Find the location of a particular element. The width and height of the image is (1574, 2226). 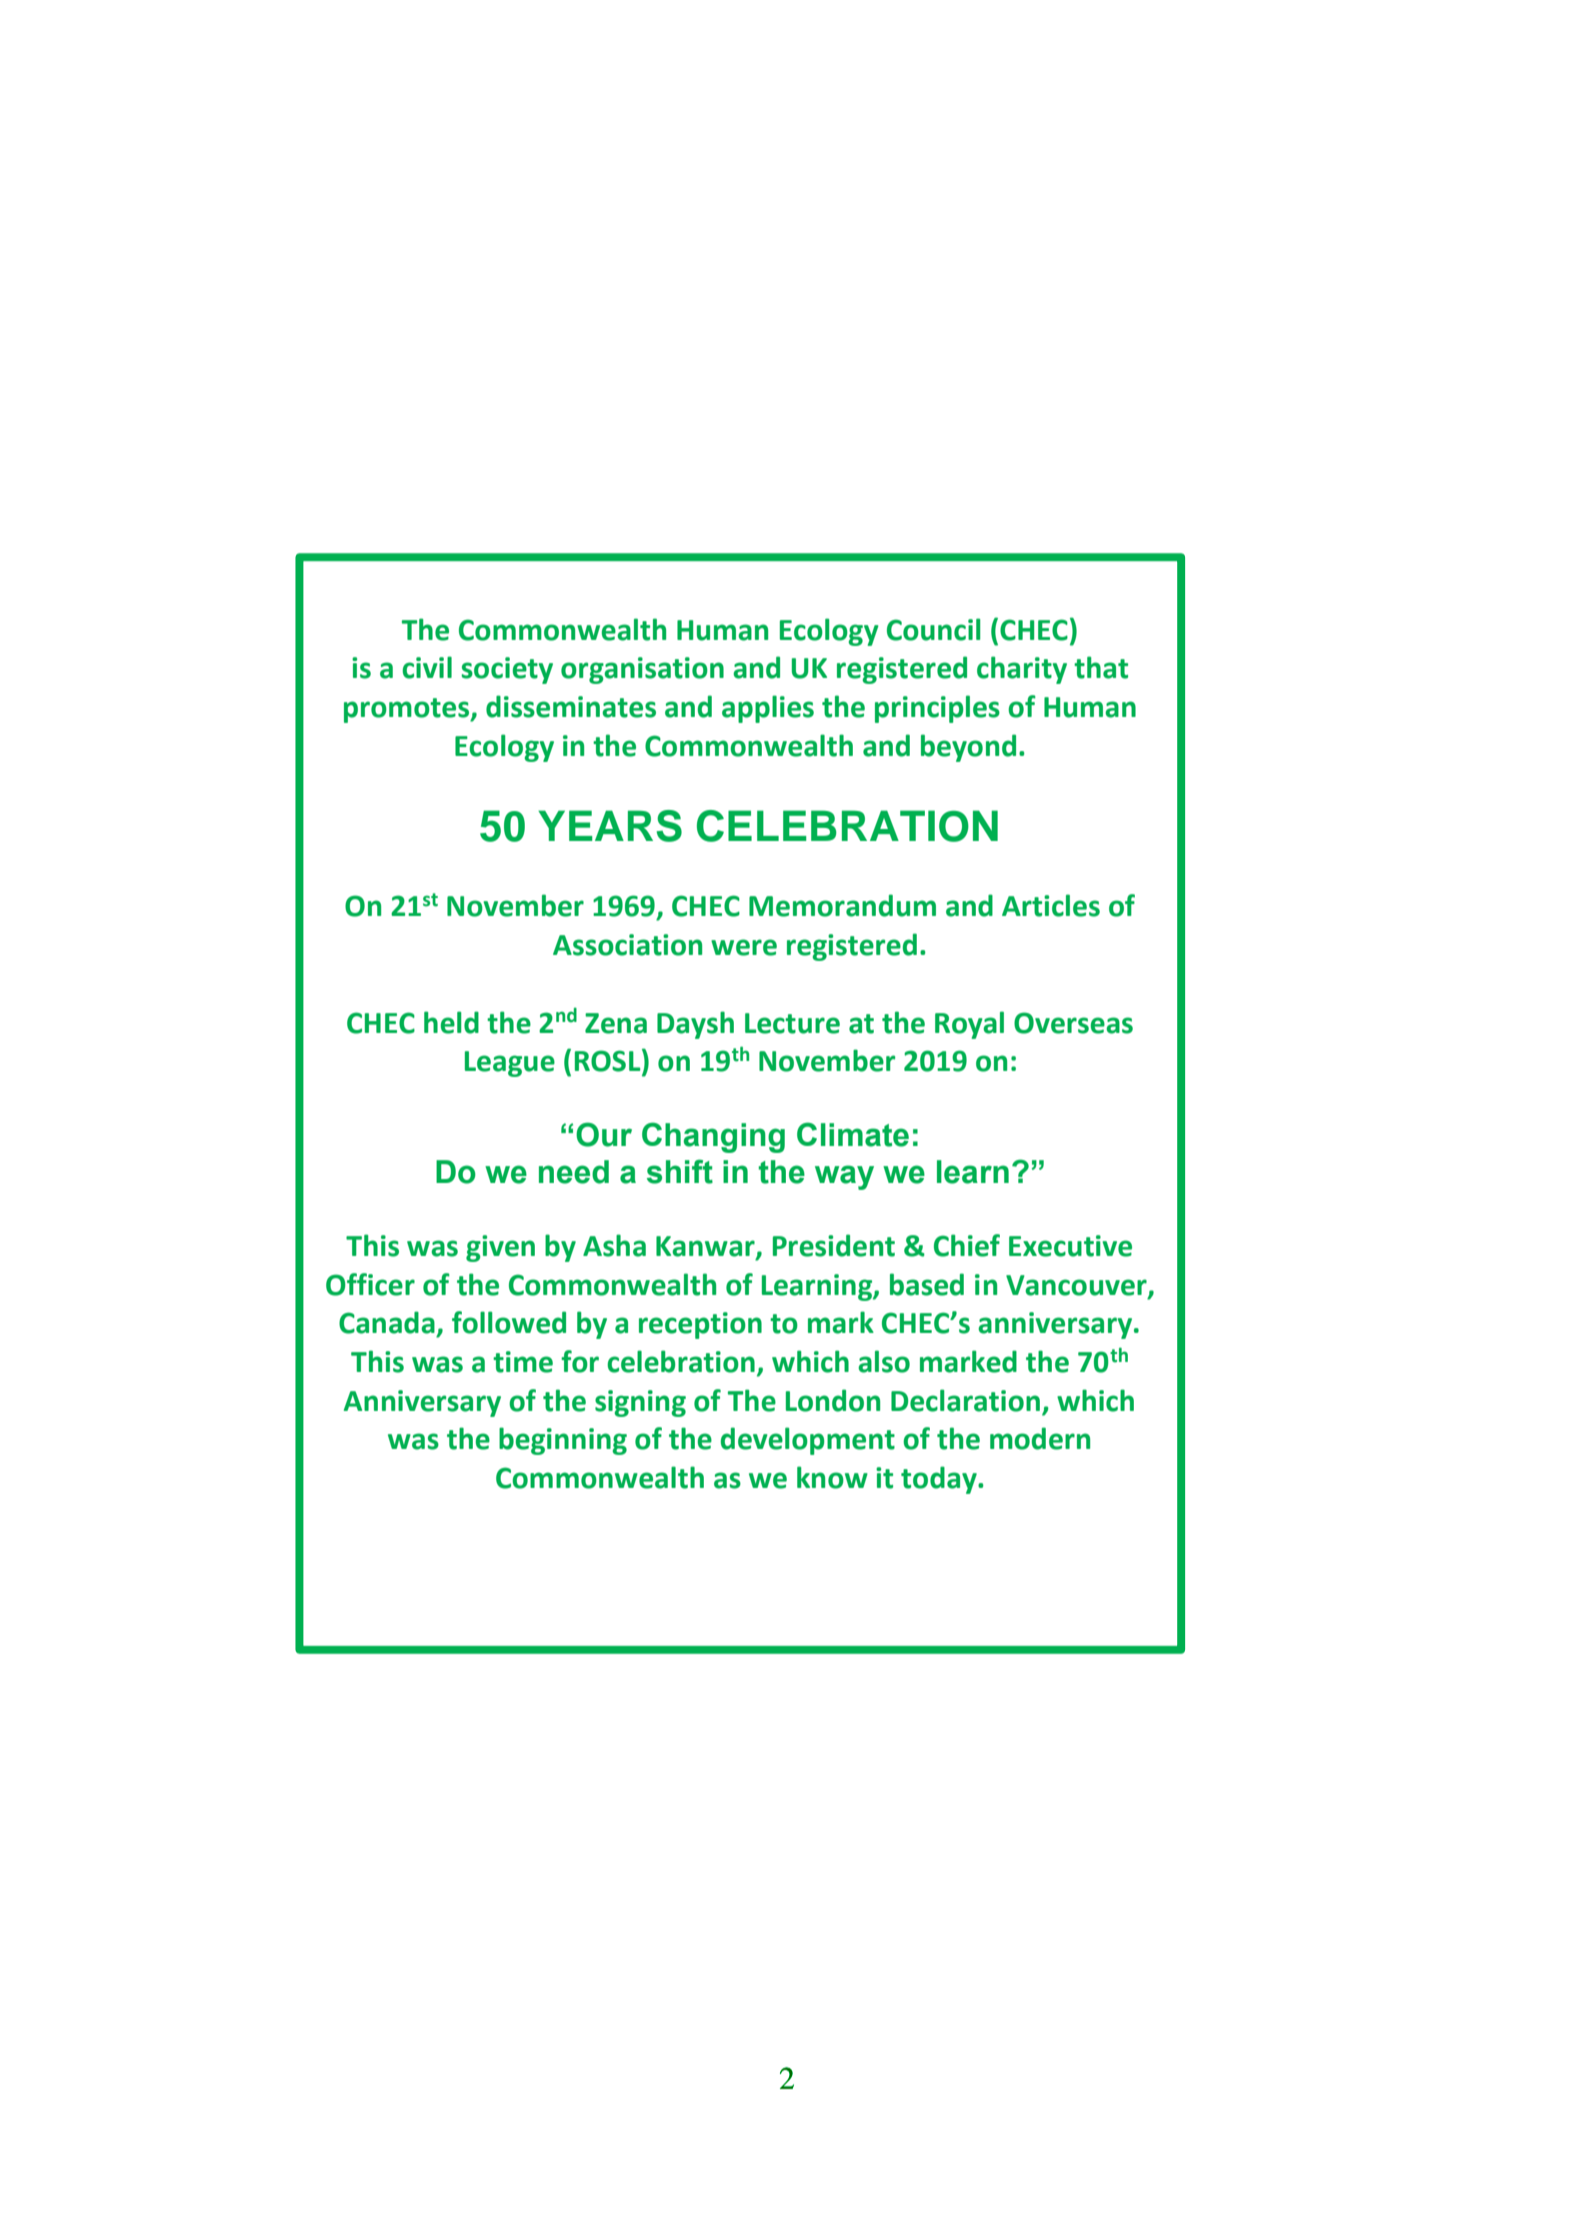

beginning is located at coordinates (563, 1441).
